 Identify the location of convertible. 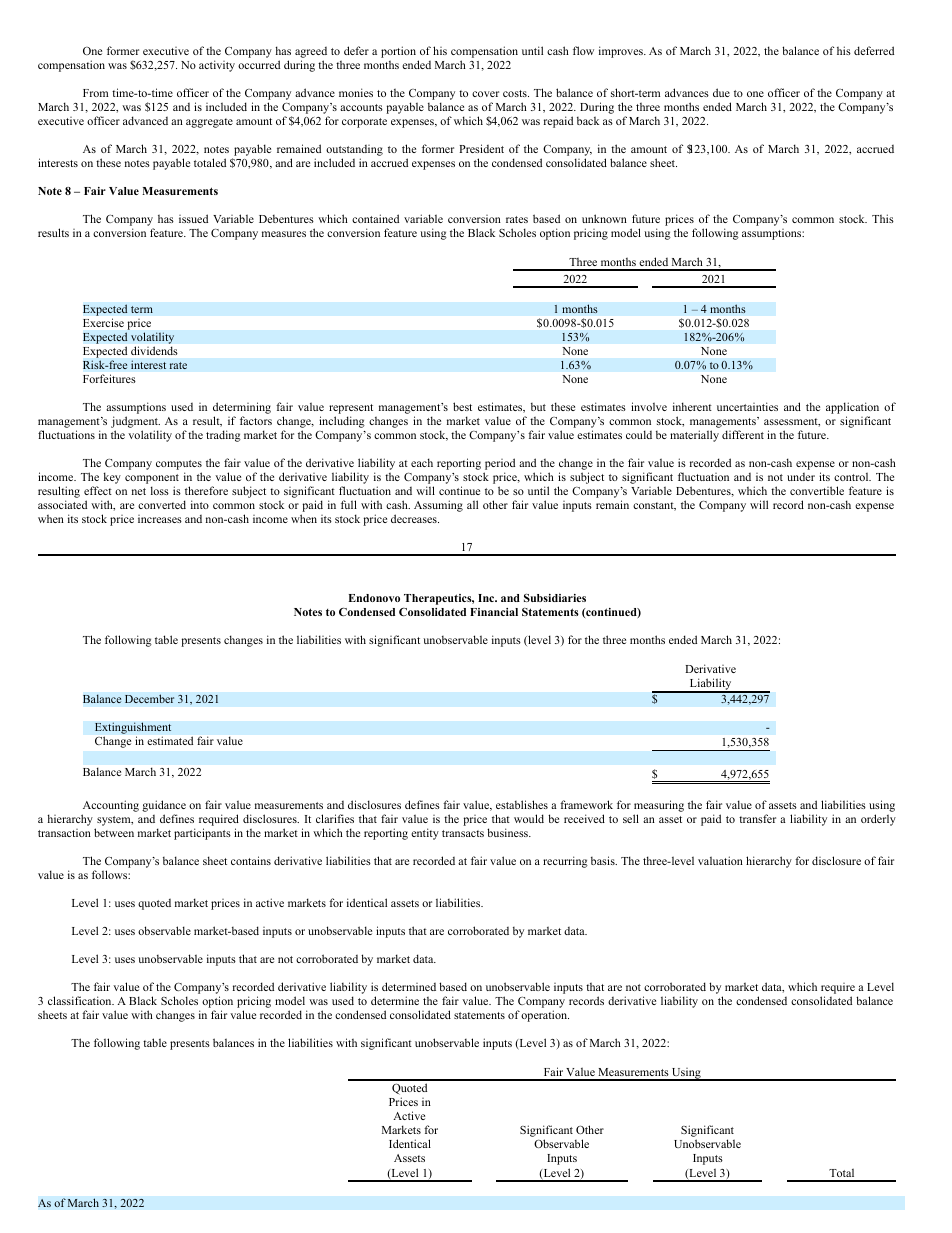
(817, 490).
